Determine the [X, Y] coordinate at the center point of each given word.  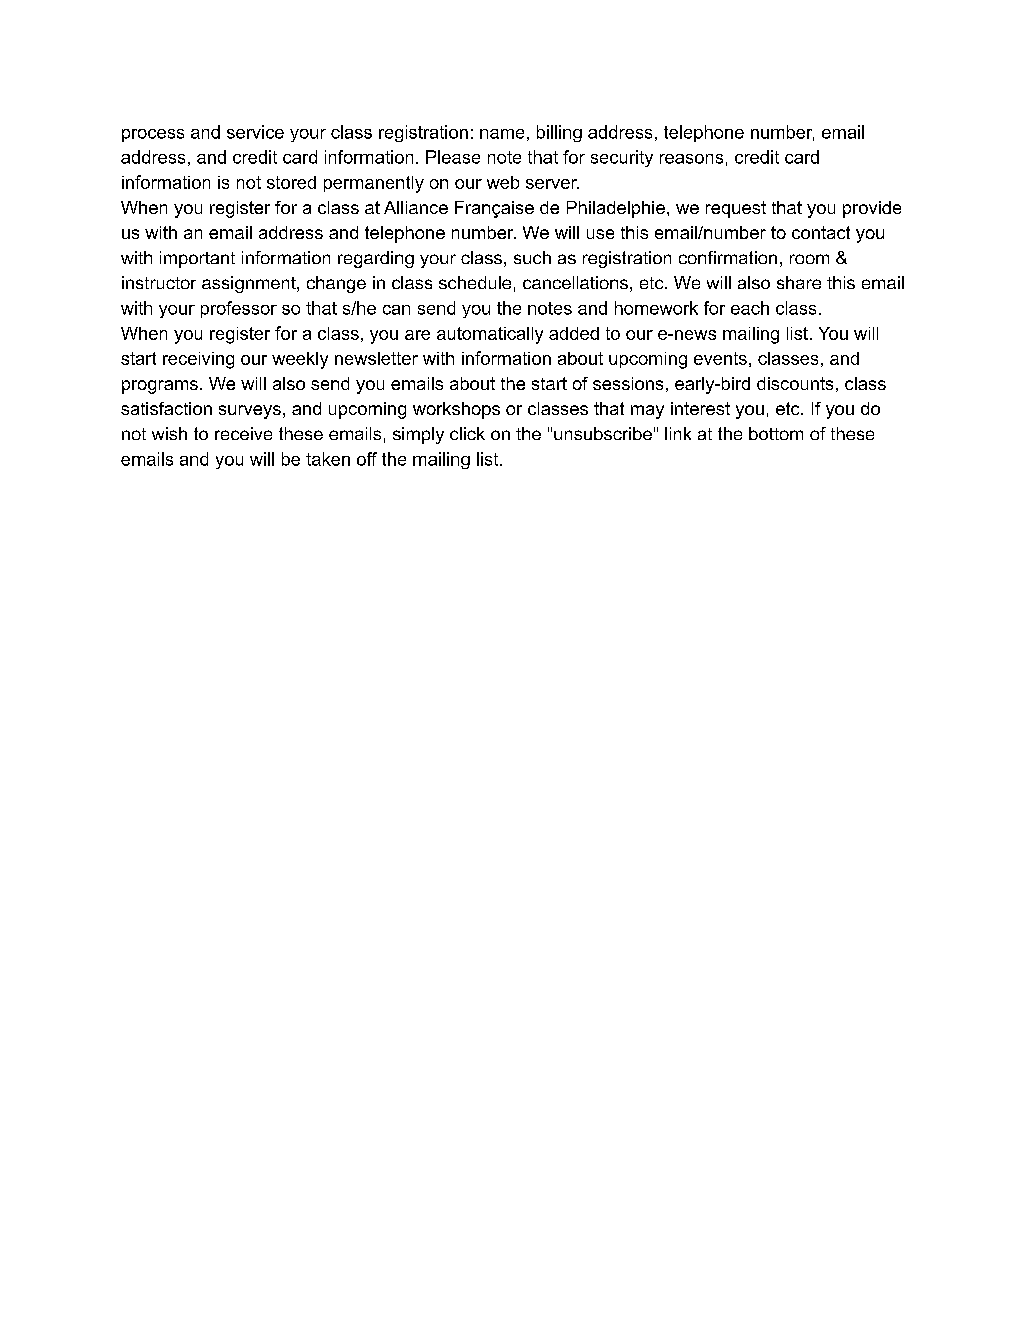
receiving [198, 360]
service [255, 132]
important [197, 259]
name [502, 134]
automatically [490, 335]
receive [243, 433]
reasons [691, 159]
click [467, 433]
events [720, 358]
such [532, 257]
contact [821, 232]
